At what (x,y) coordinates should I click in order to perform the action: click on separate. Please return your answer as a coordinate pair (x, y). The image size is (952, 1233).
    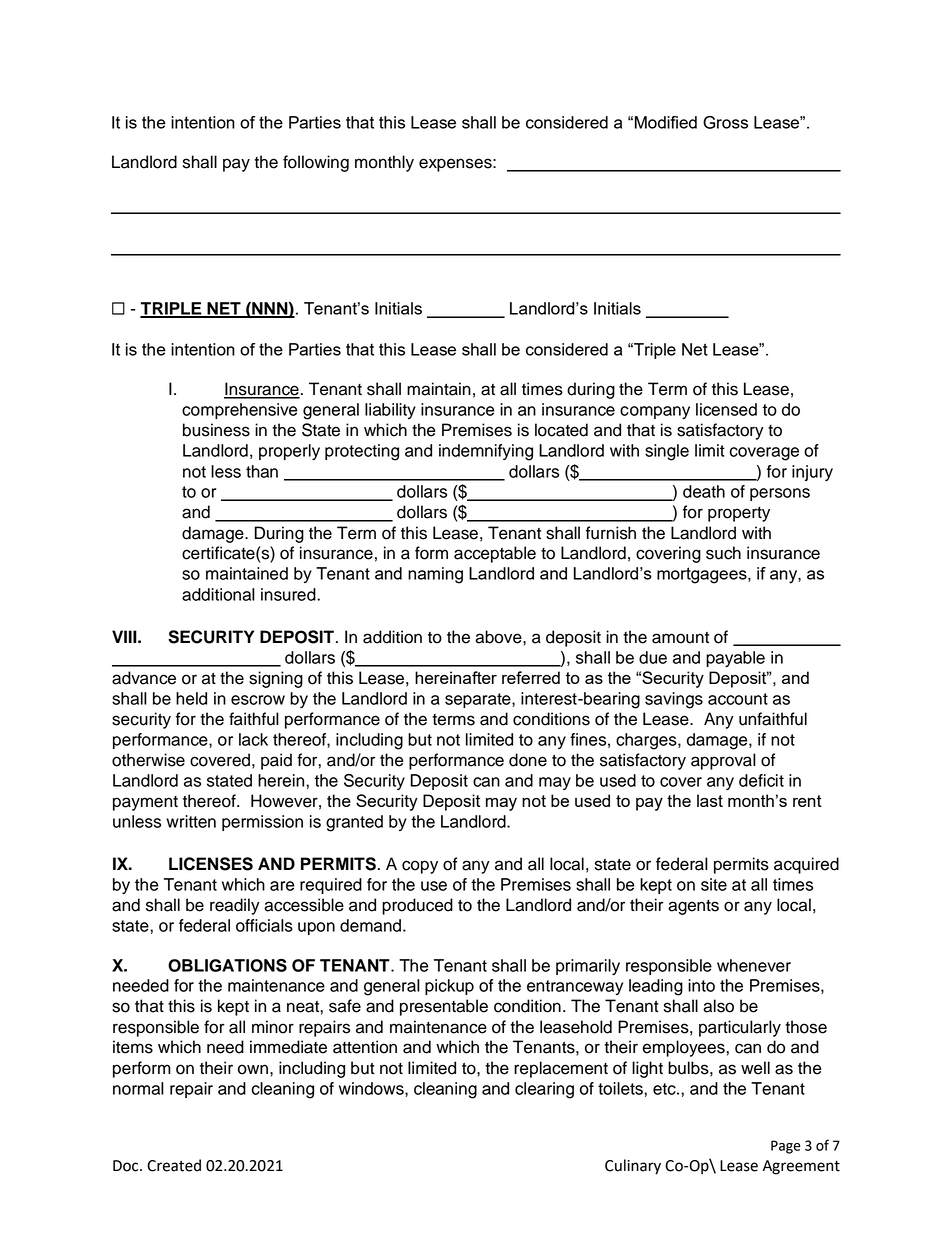
    Looking at the image, I should click on (479, 700).
